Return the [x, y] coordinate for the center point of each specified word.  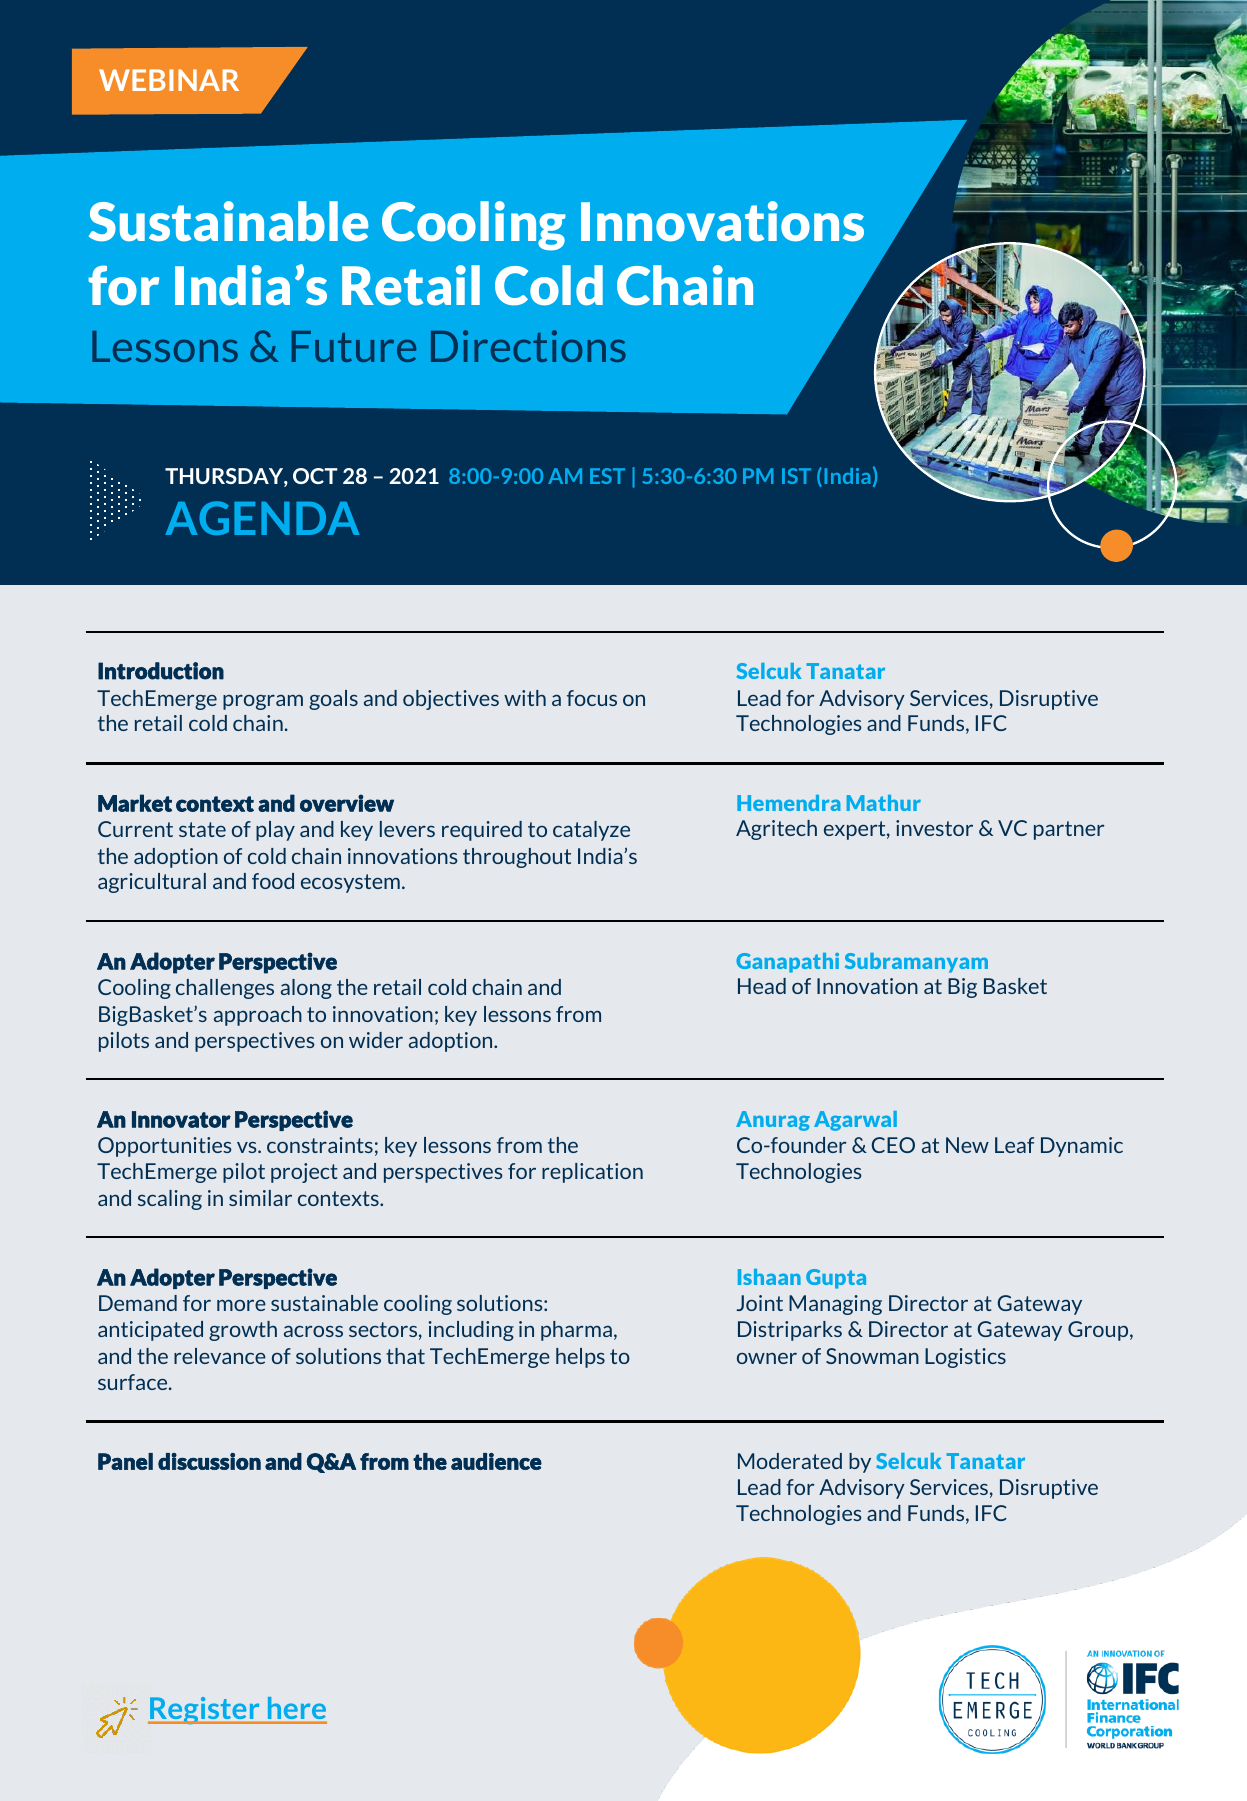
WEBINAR [169, 80]
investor [934, 828]
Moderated [790, 1461]
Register [205, 1710]
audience [496, 1461]
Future [354, 346]
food [273, 881]
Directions [528, 346]
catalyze [591, 831]
